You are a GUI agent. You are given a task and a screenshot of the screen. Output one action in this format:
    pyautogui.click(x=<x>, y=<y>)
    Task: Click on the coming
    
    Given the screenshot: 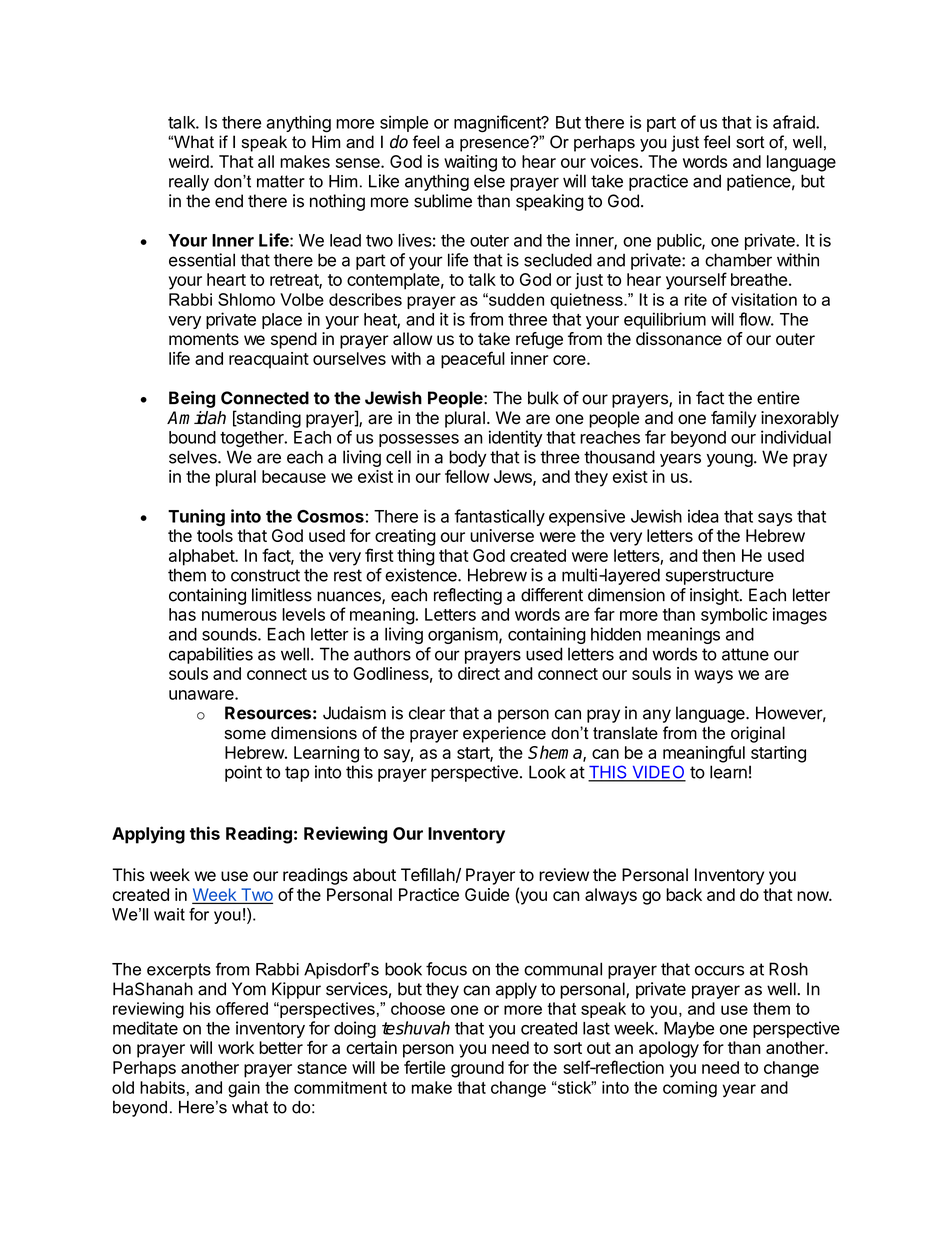 What is the action you would take?
    pyautogui.click(x=690, y=1089)
